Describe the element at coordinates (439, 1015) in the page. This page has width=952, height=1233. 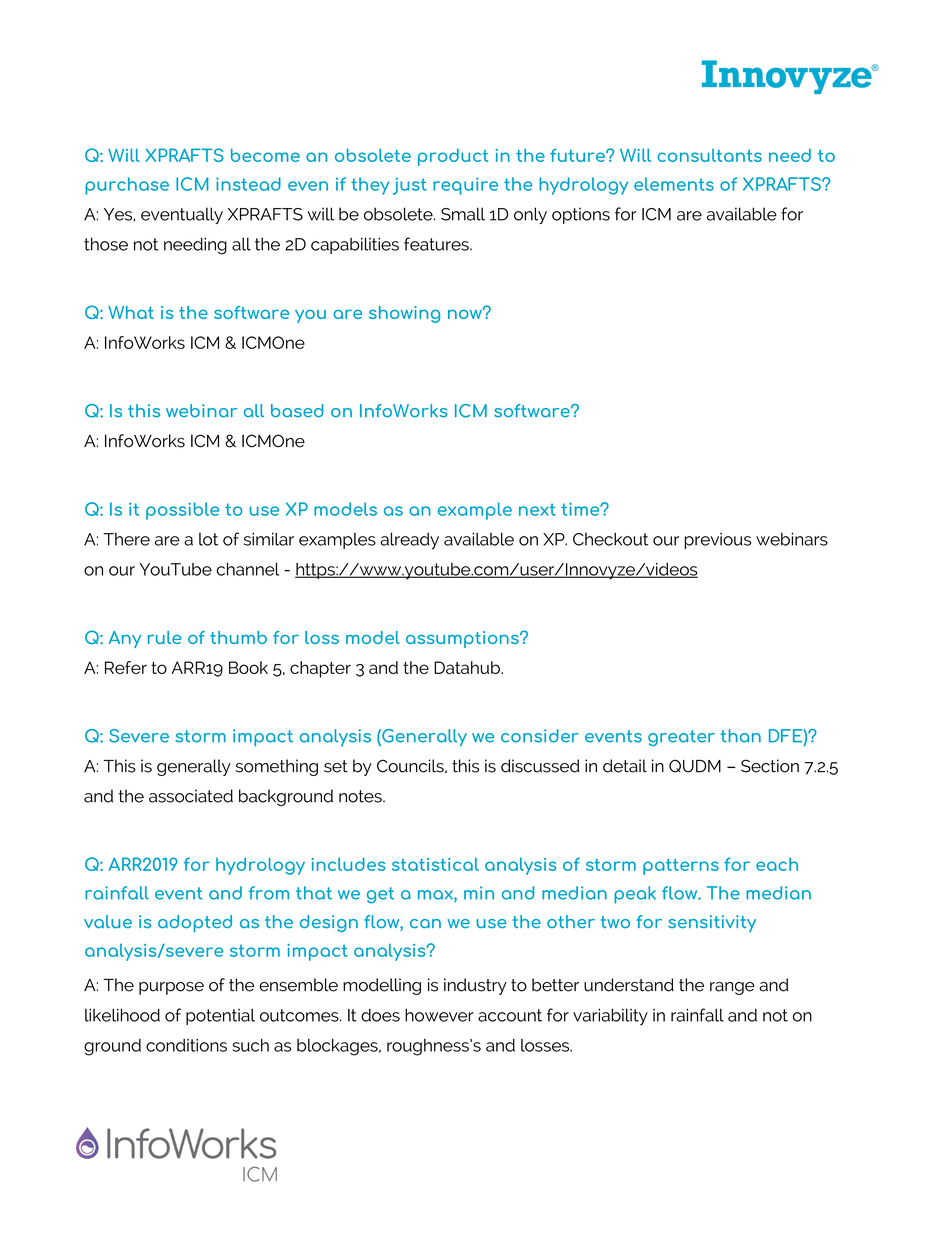
I see `however` at that location.
